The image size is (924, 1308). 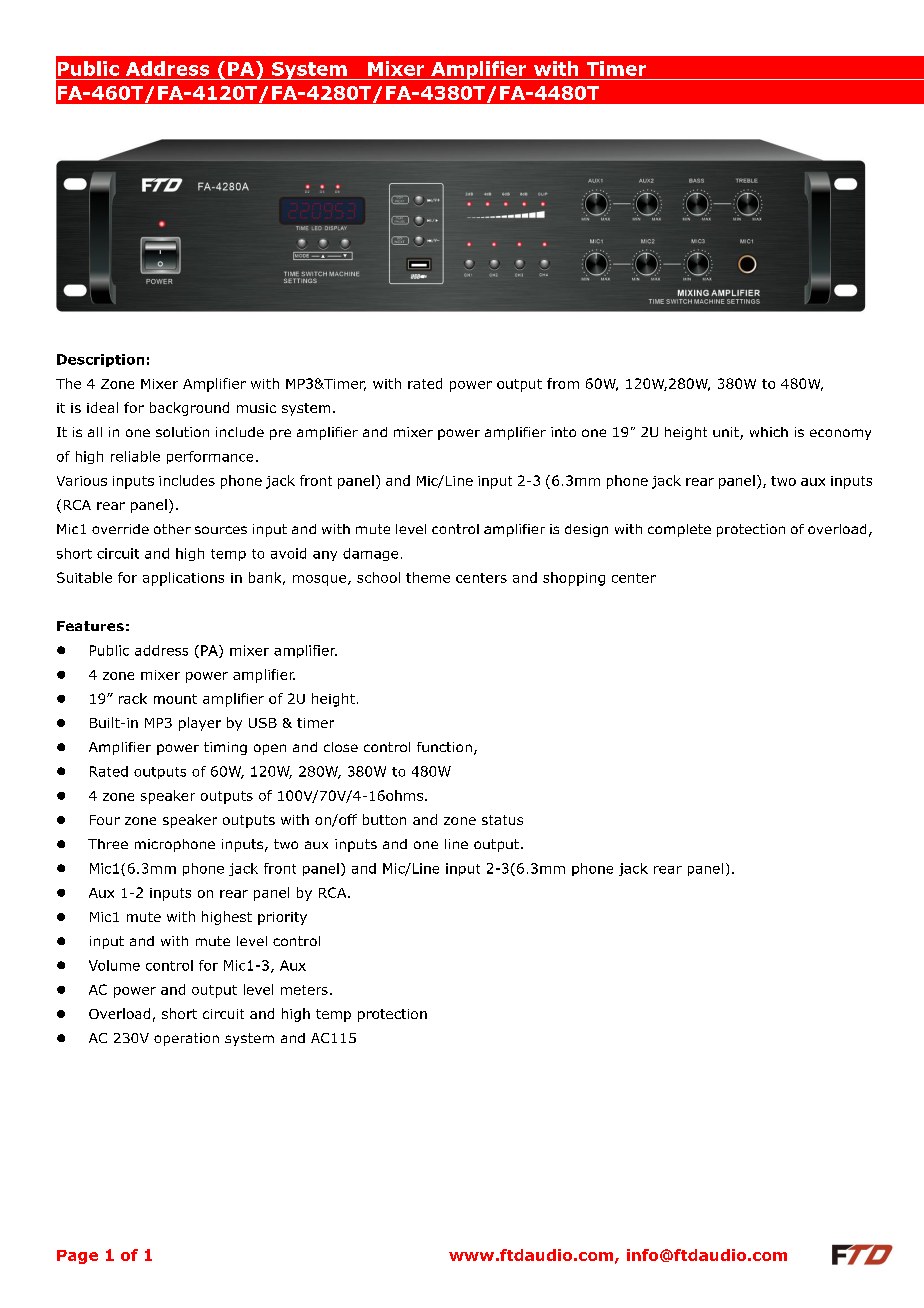 What do you see at coordinates (186, 1039) in the document?
I see `operation` at bounding box center [186, 1039].
